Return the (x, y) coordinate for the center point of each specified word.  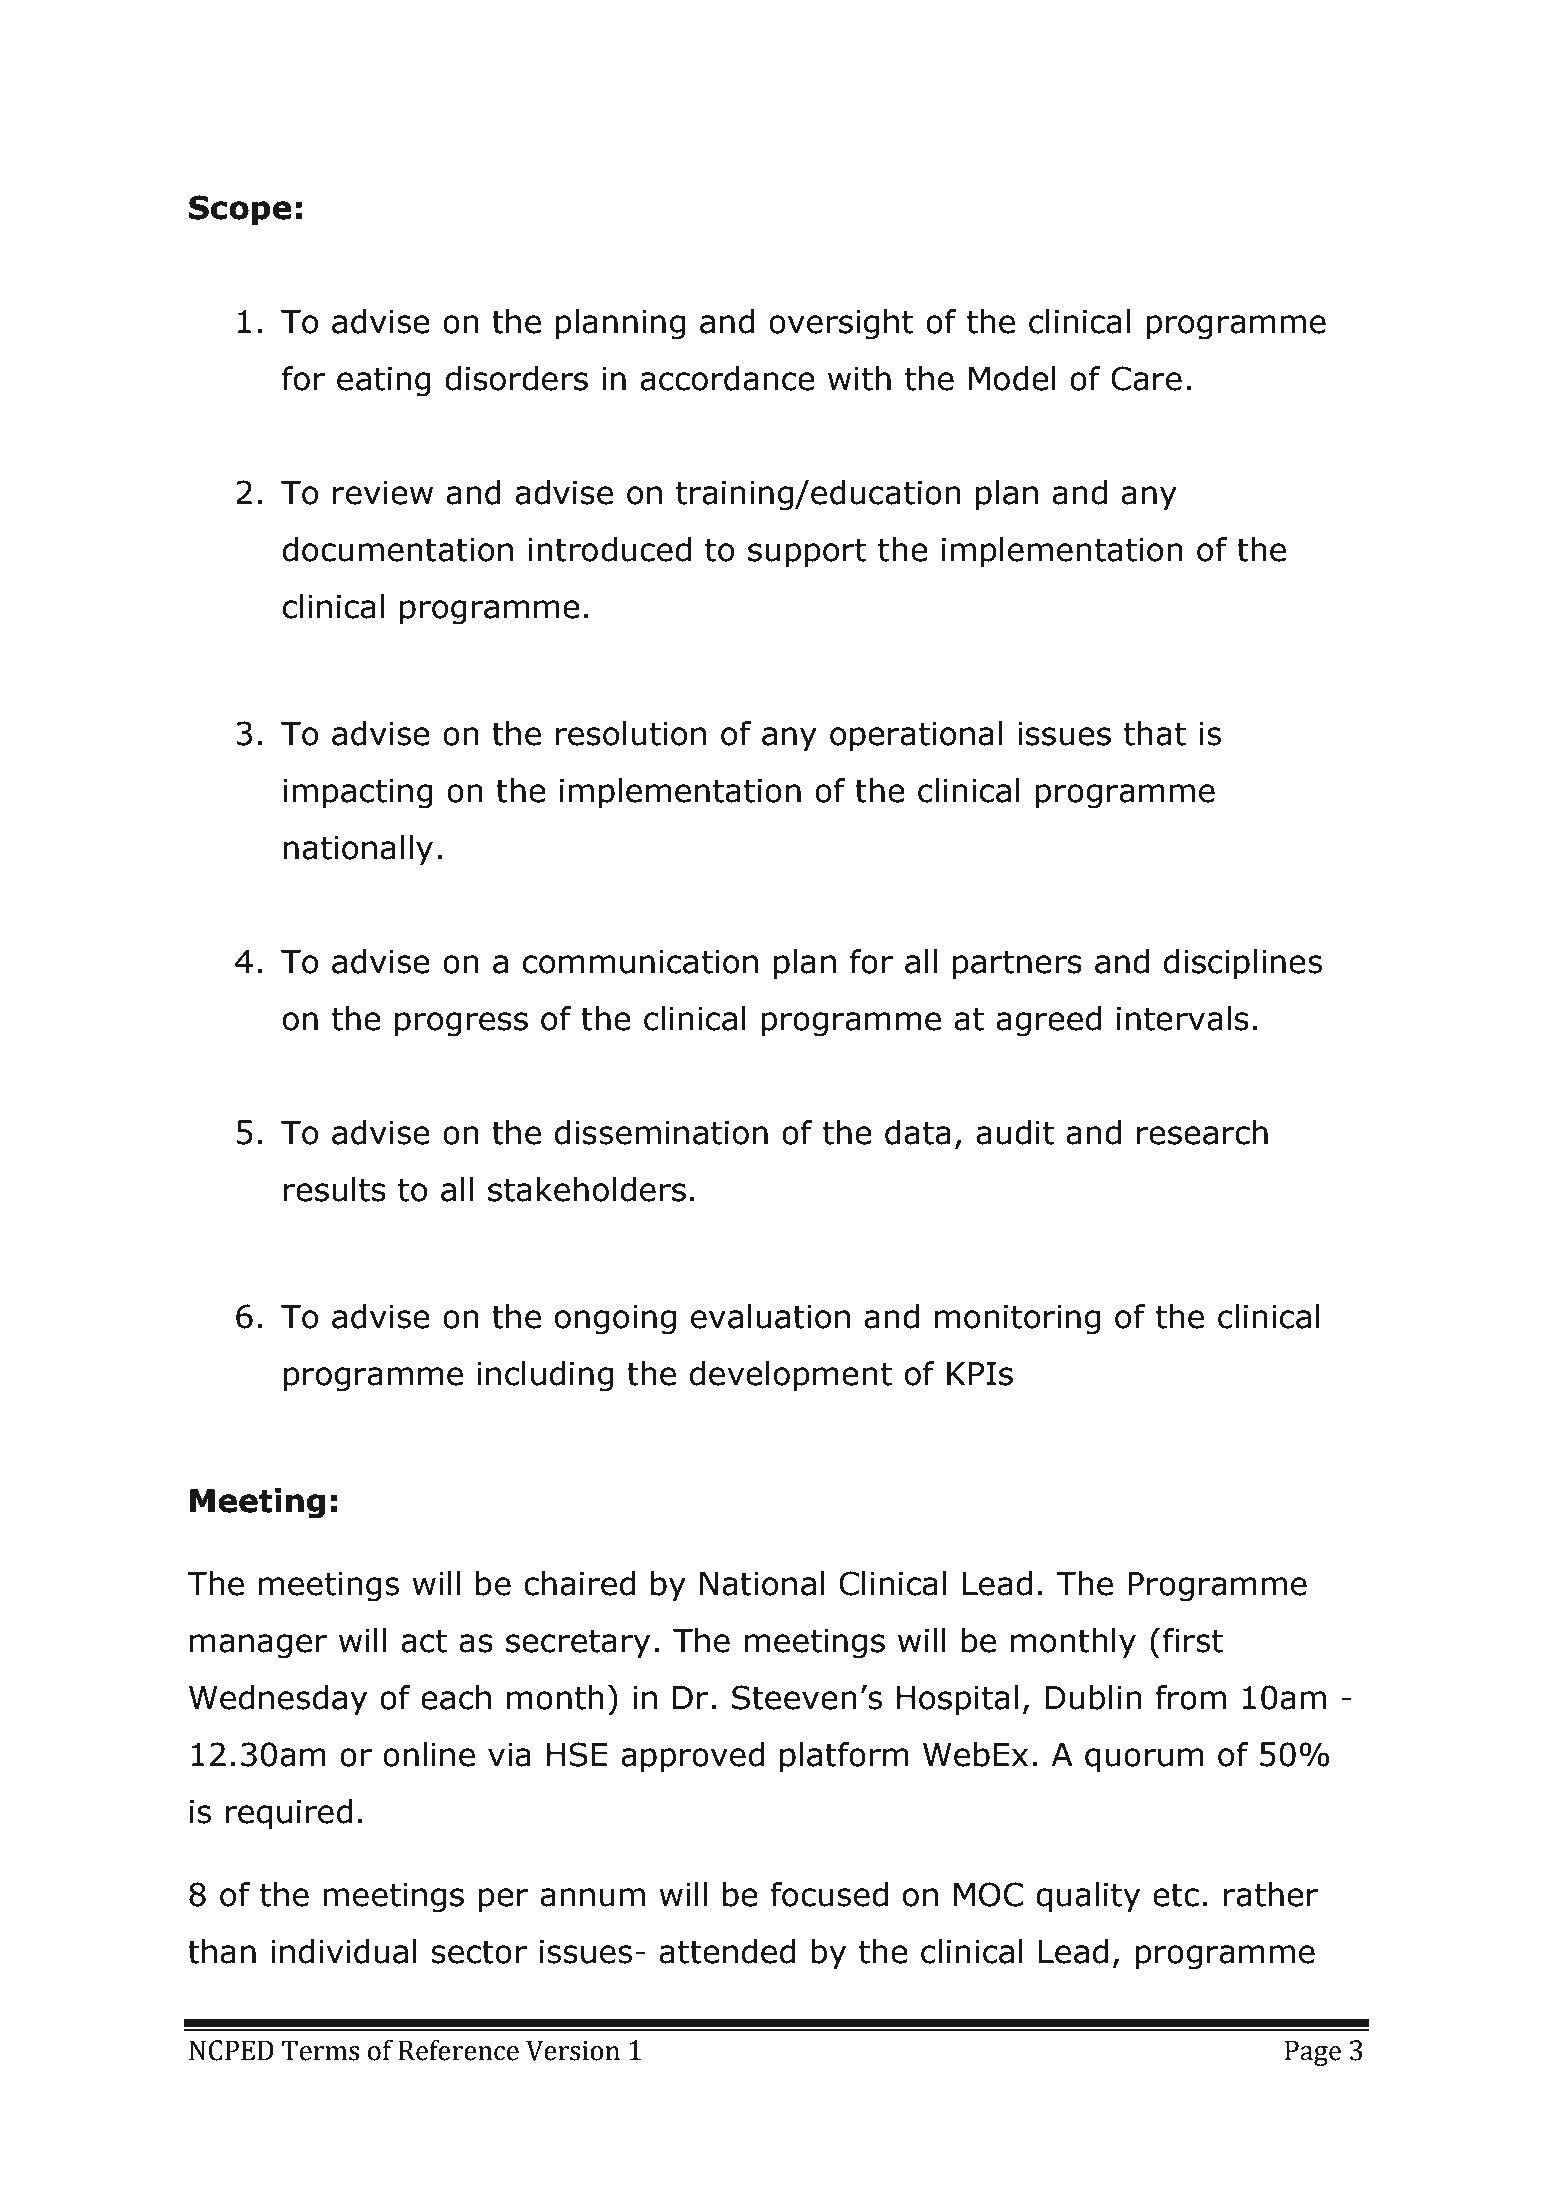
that (1155, 733)
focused (829, 1894)
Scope (240, 210)
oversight (841, 324)
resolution (631, 733)
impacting (358, 794)
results (335, 1189)
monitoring (1017, 1320)
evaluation (770, 1316)
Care (1146, 378)
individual (344, 1951)
